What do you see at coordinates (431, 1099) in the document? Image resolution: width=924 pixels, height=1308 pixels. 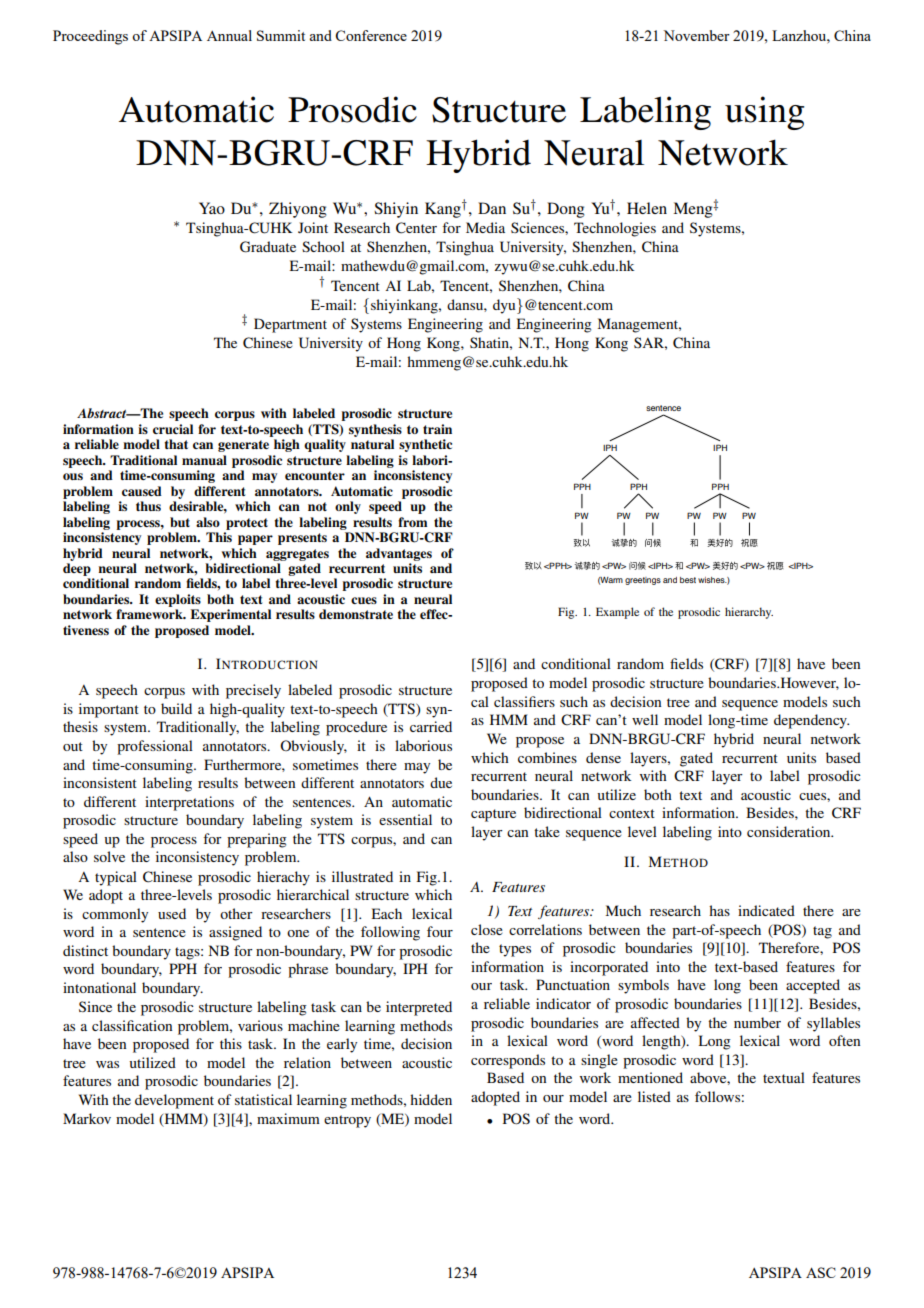 I see `hidden` at bounding box center [431, 1099].
